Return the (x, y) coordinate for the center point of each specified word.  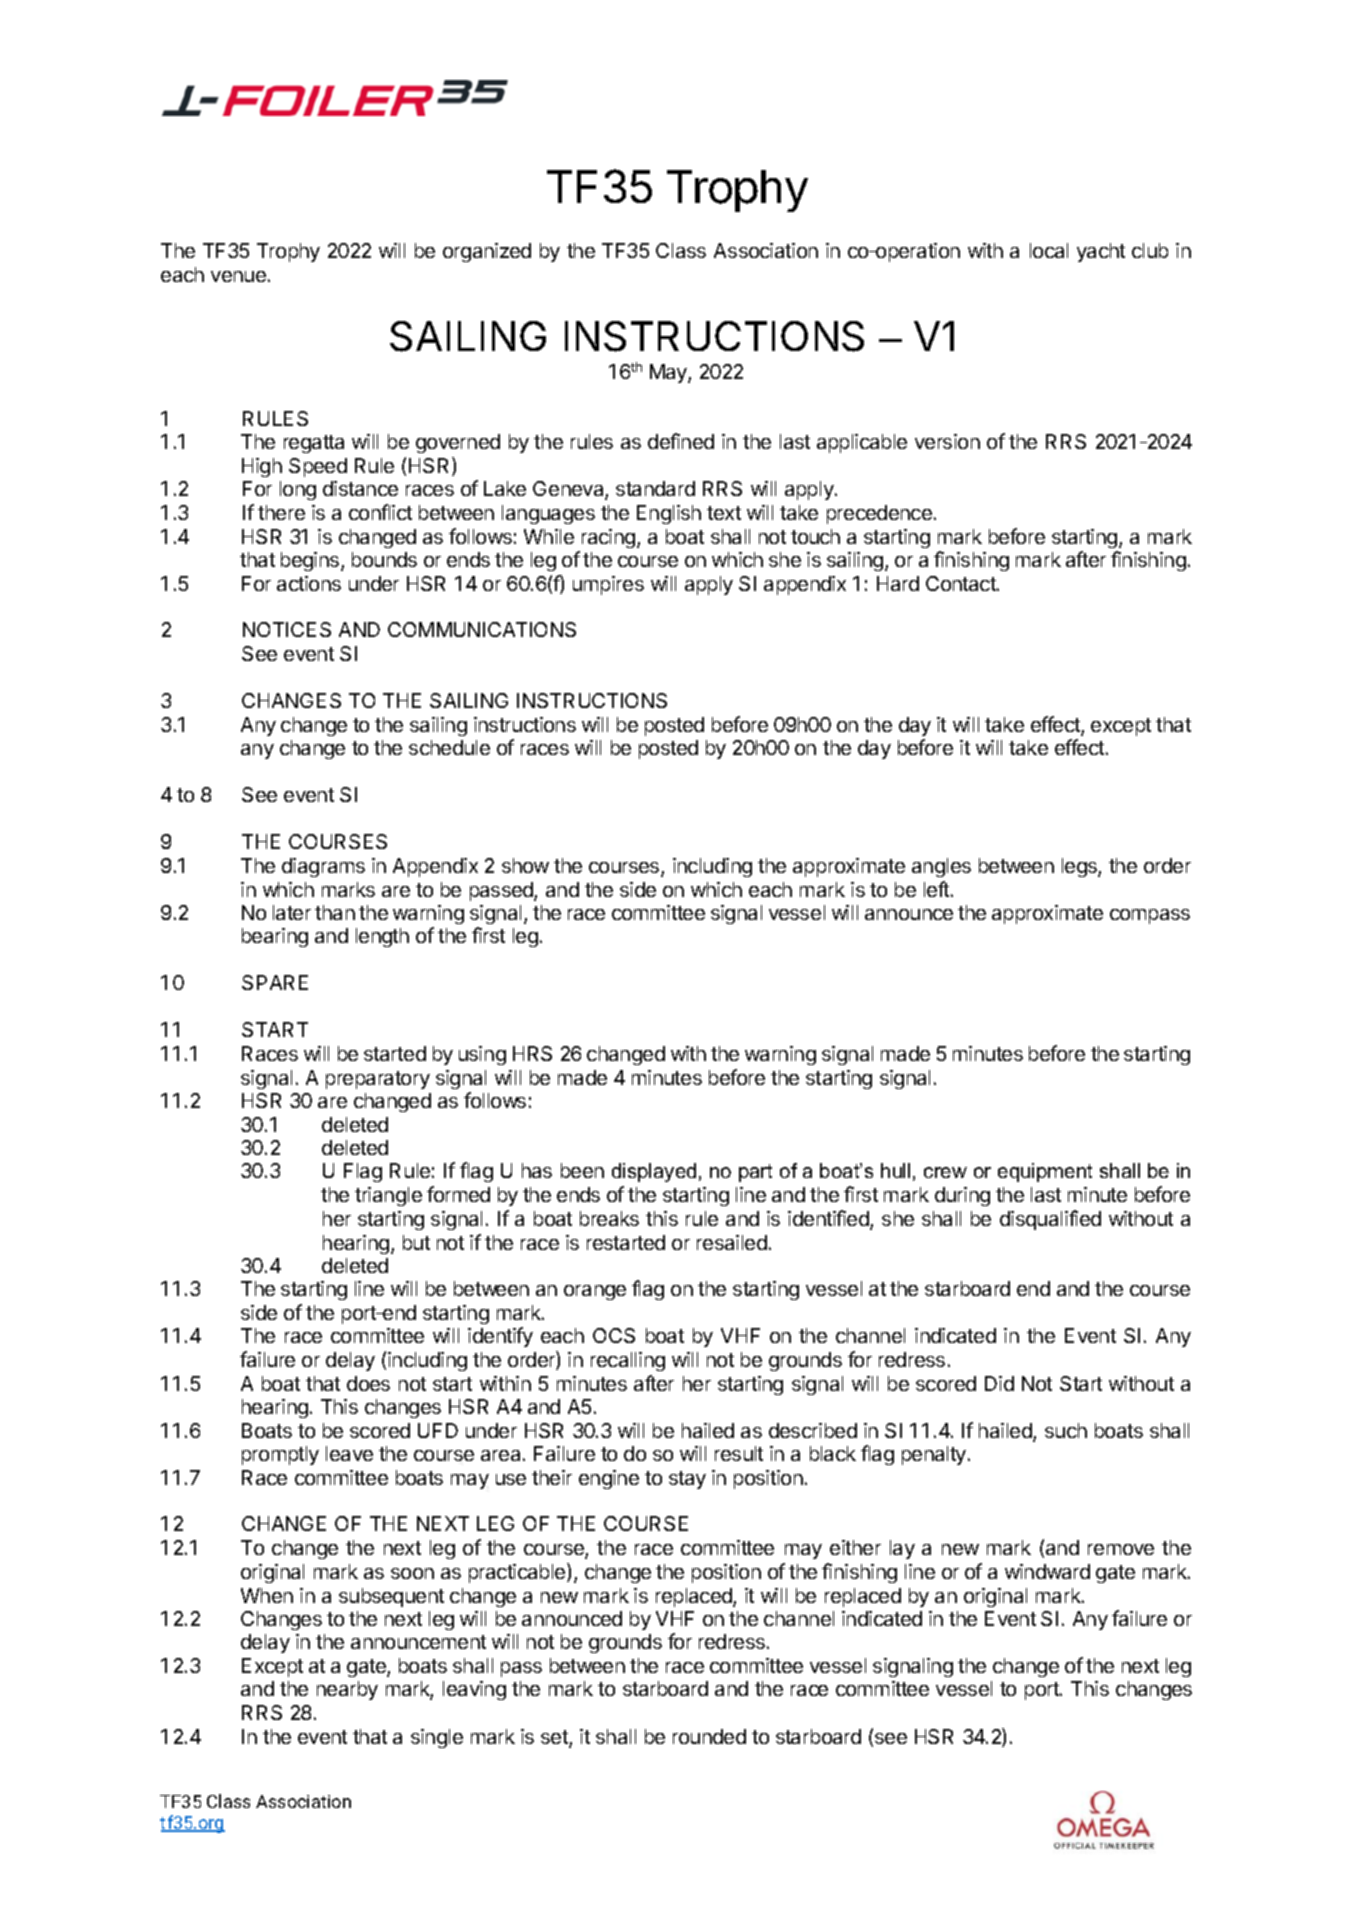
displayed (654, 1172)
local (1049, 250)
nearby (347, 1690)
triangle (388, 1196)
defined (681, 441)
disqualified (1050, 1220)
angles (941, 867)
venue (238, 276)
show (525, 865)
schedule (449, 747)
